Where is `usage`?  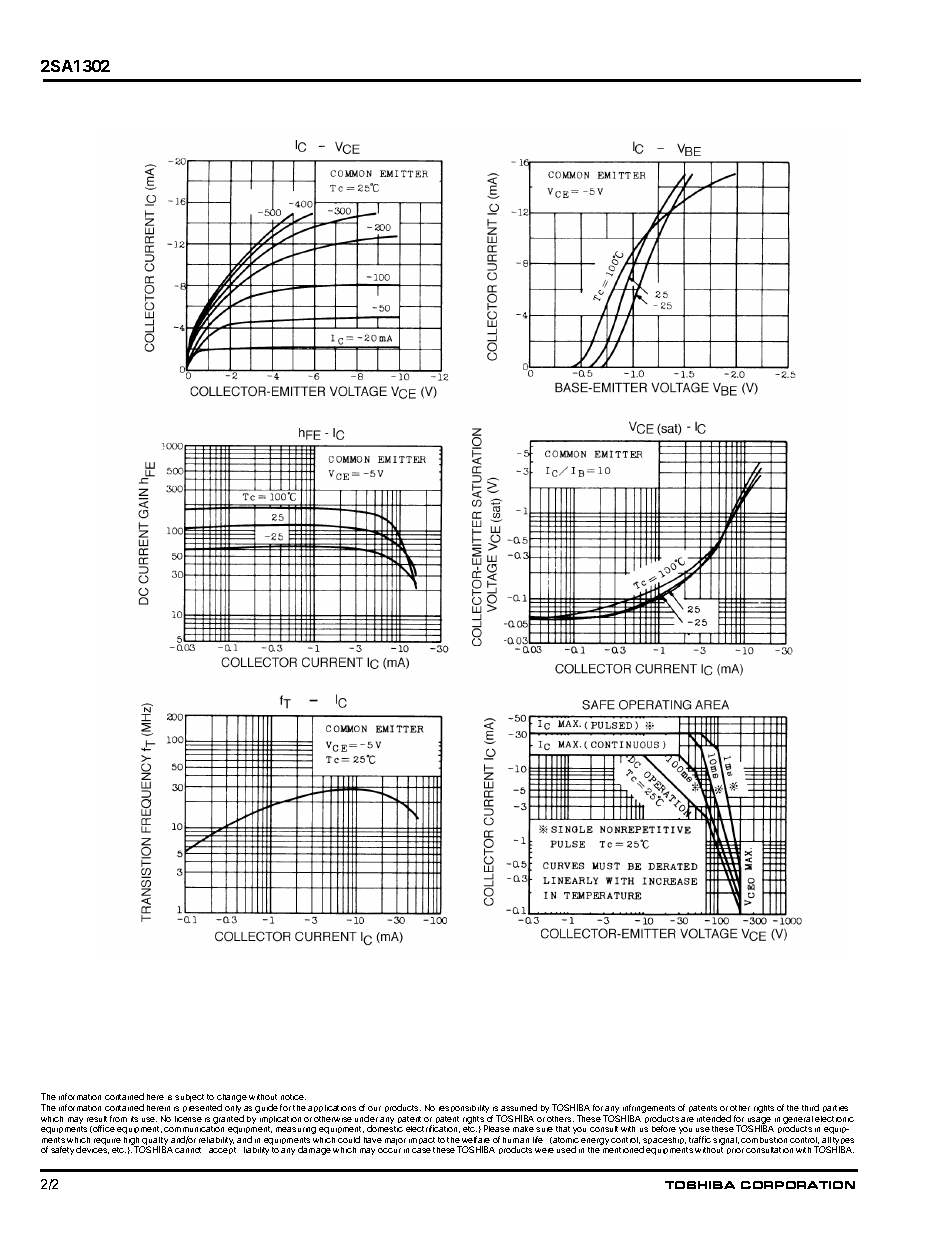
usage is located at coordinates (759, 1121).
